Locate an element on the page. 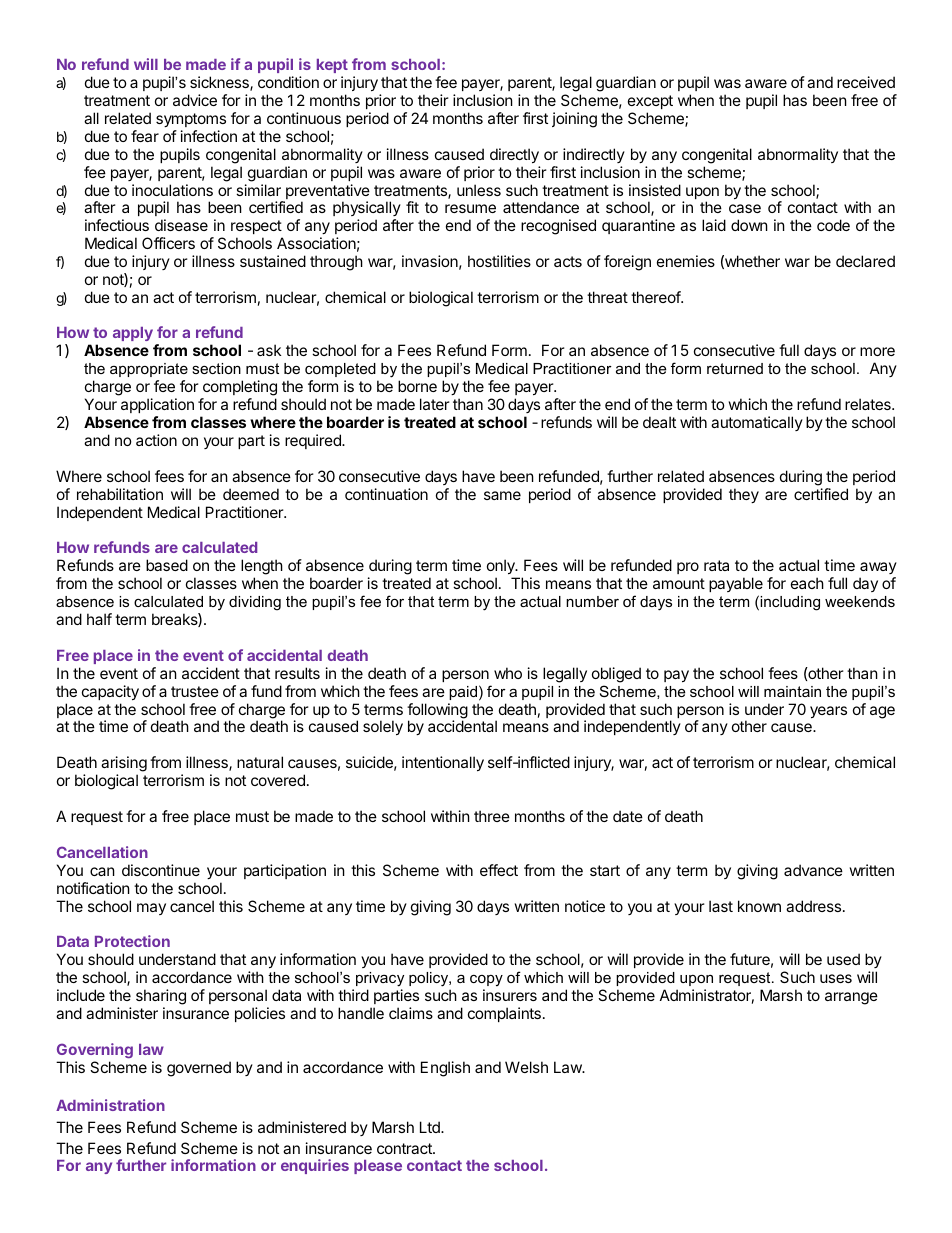  three is located at coordinates (492, 816).
